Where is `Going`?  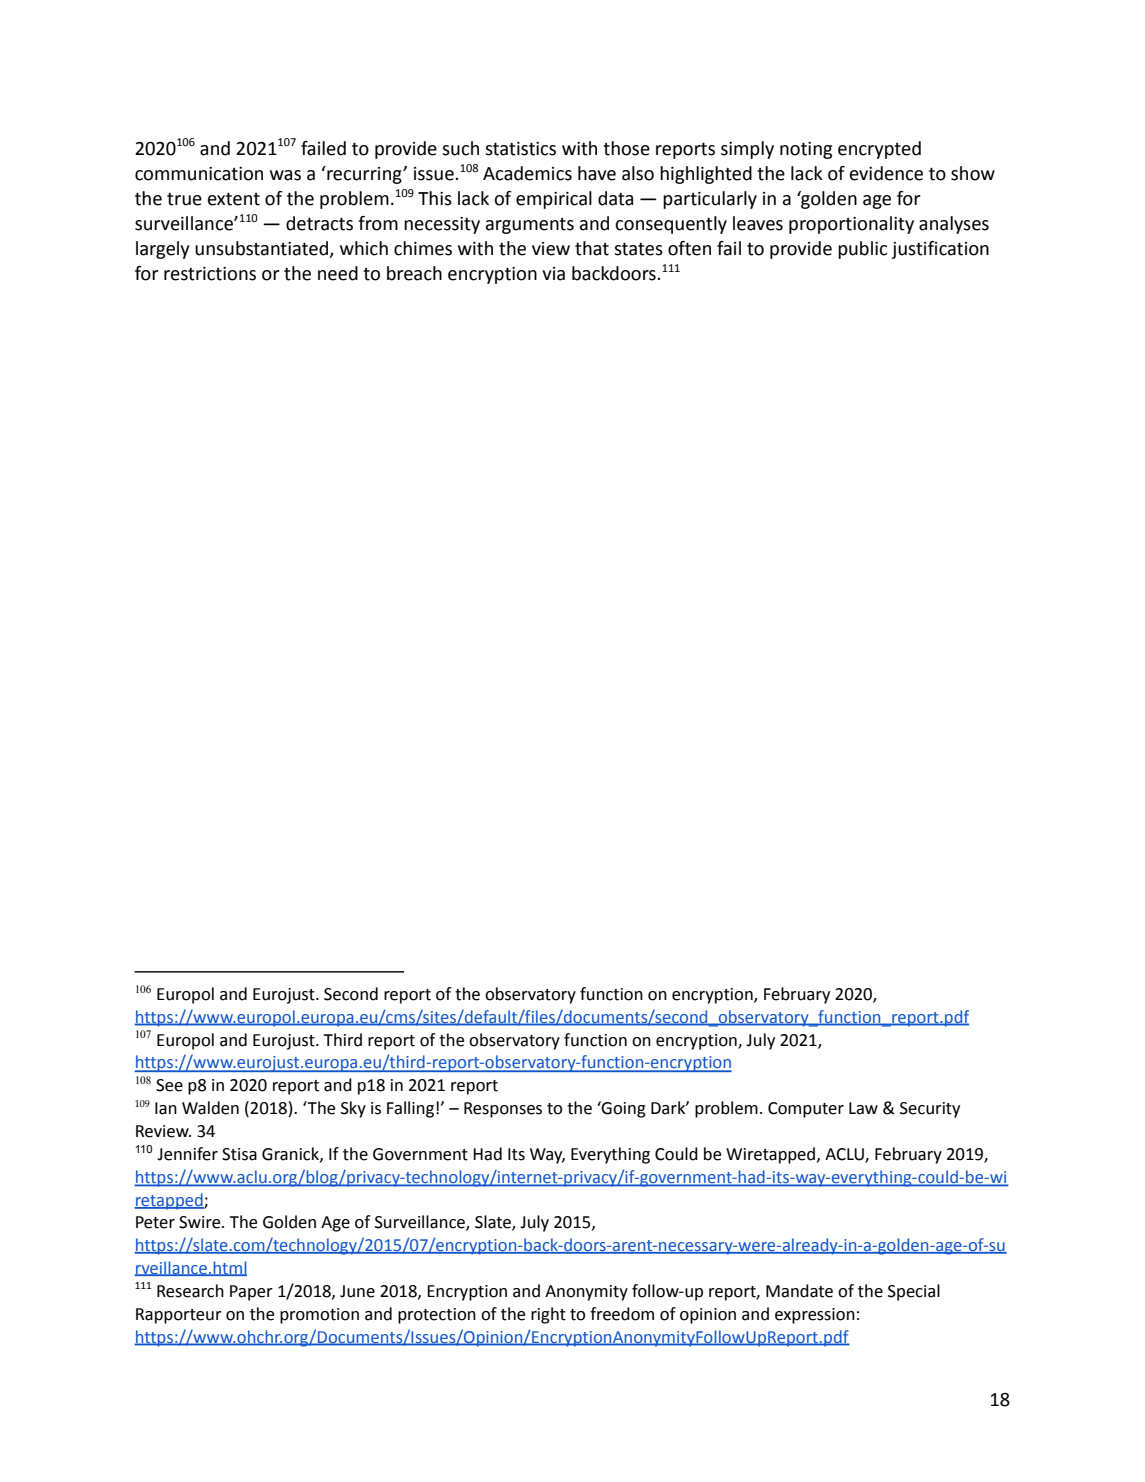
Going is located at coordinates (623, 1109).
